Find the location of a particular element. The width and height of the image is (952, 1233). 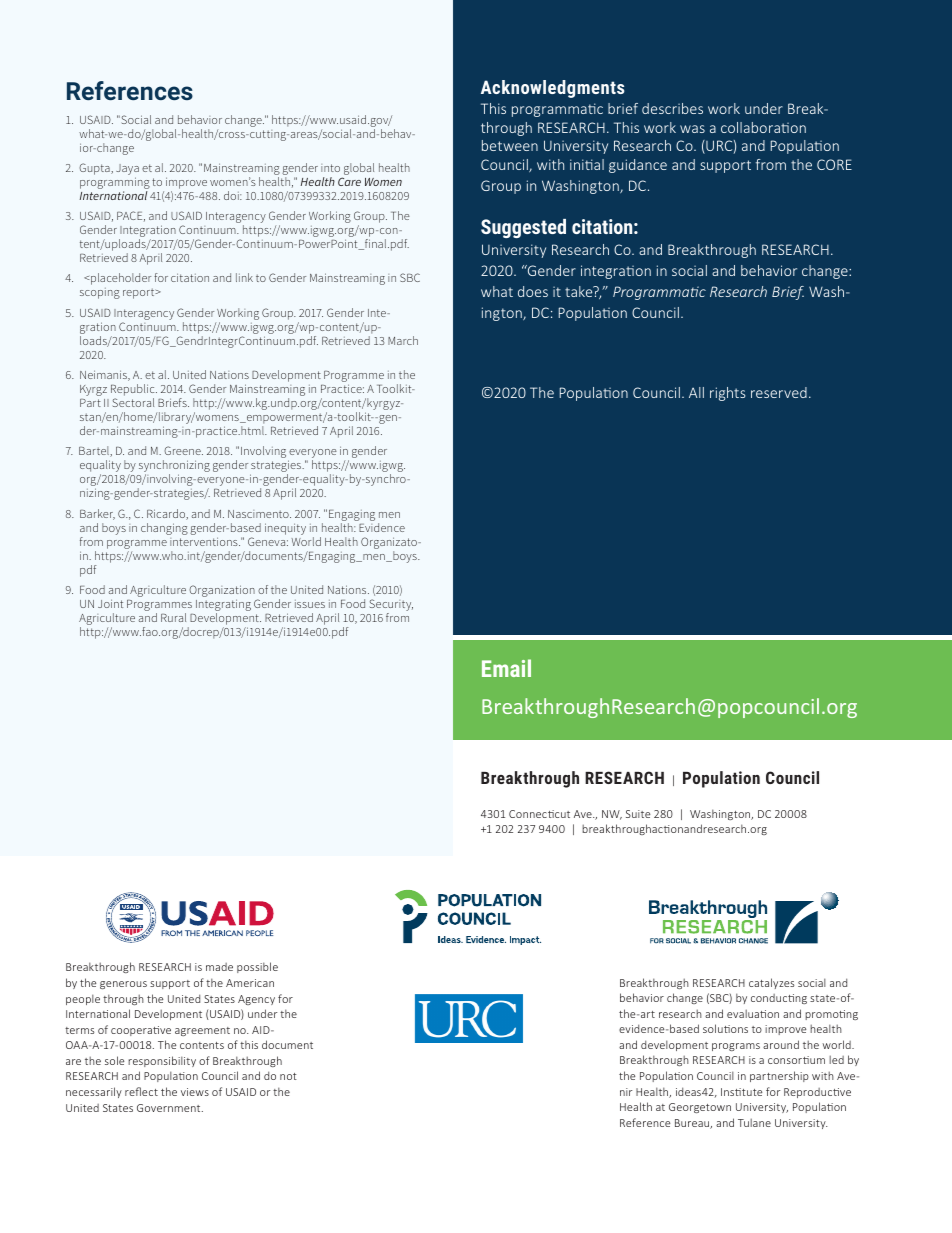

Connecticut is located at coordinates (539, 814).
